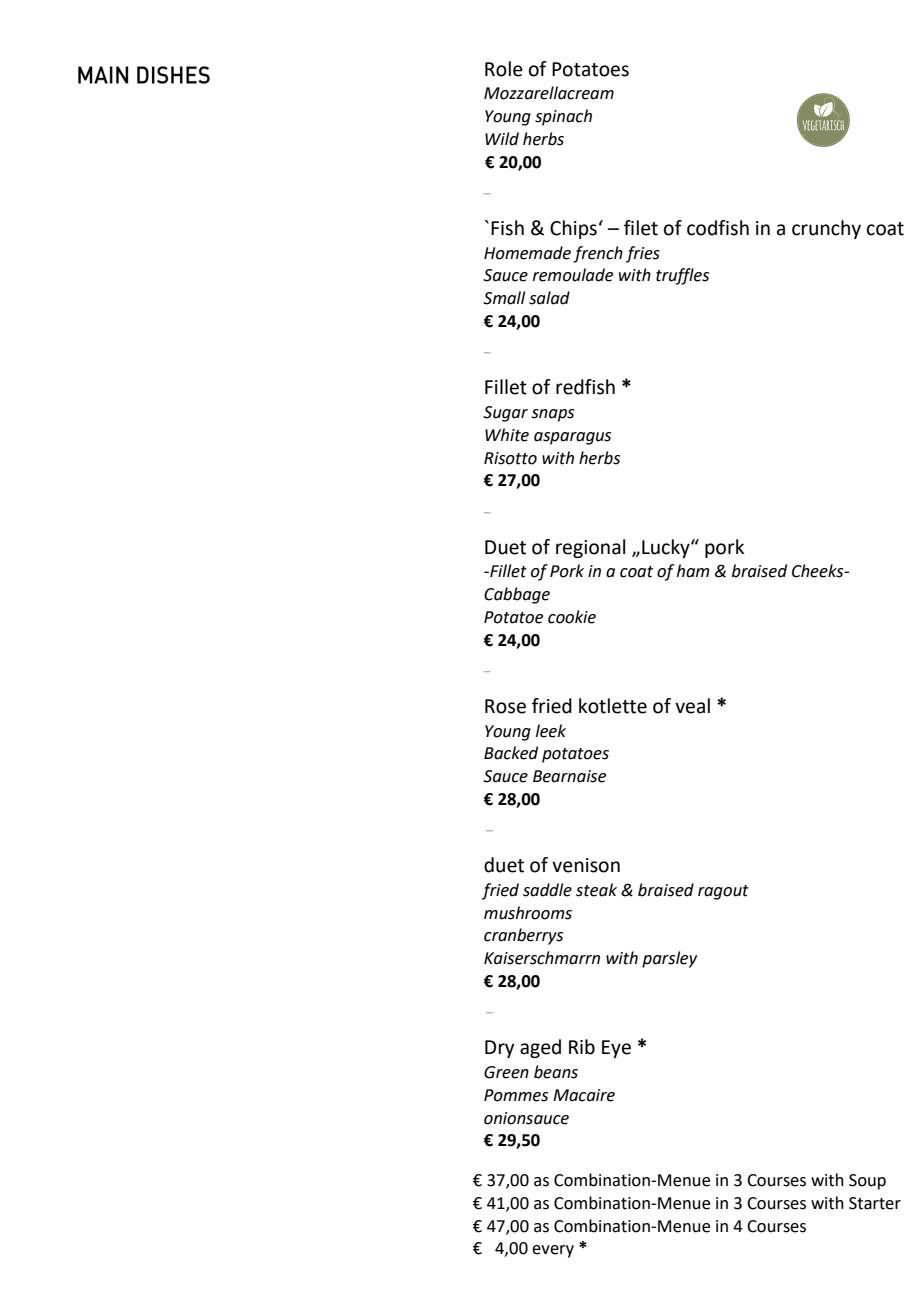  What do you see at coordinates (641, 228) in the screenshot?
I see `filet` at bounding box center [641, 228].
